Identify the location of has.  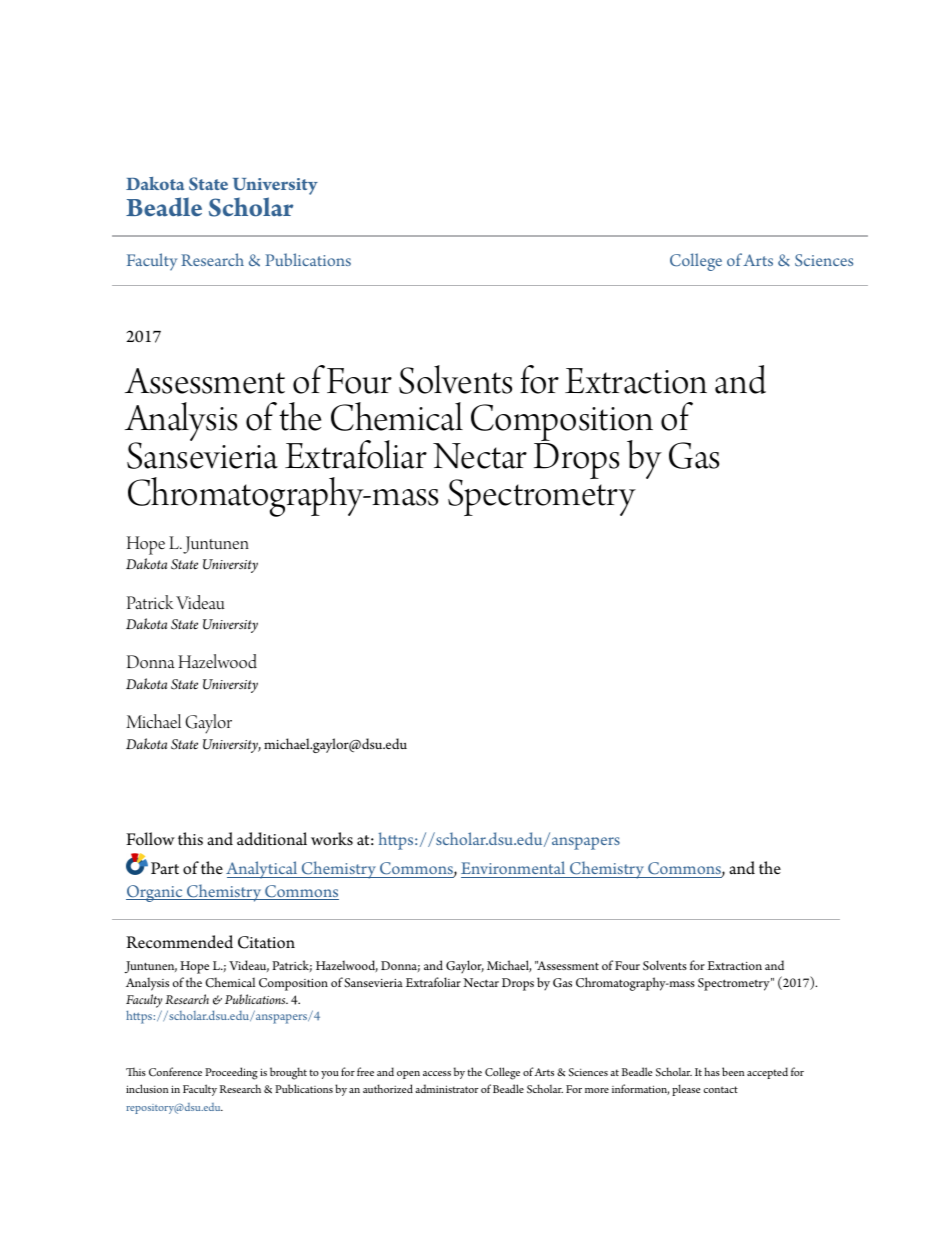
(712, 1071).
